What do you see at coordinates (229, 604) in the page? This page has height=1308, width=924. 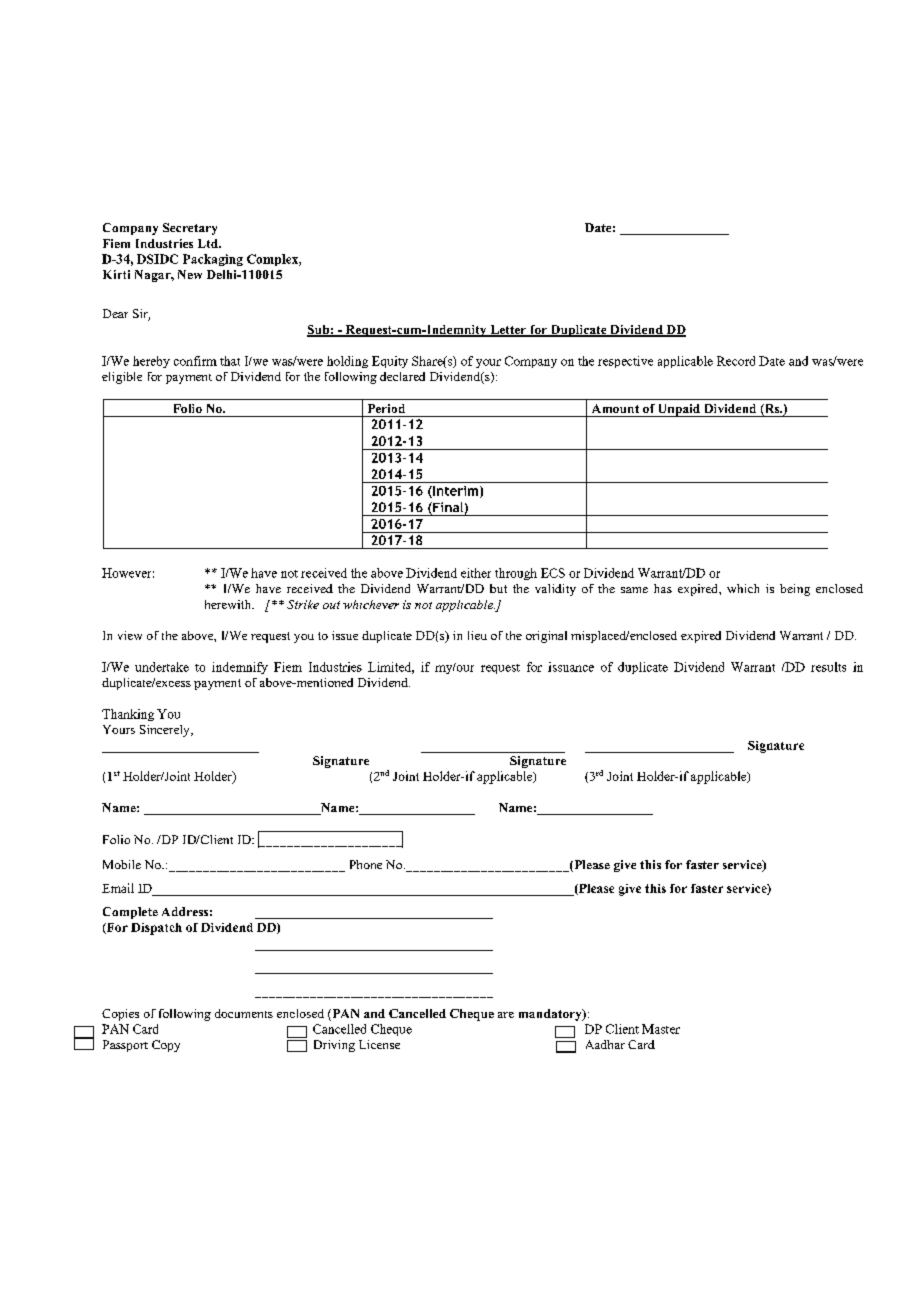 I see `herewith` at bounding box center [229, 604].
